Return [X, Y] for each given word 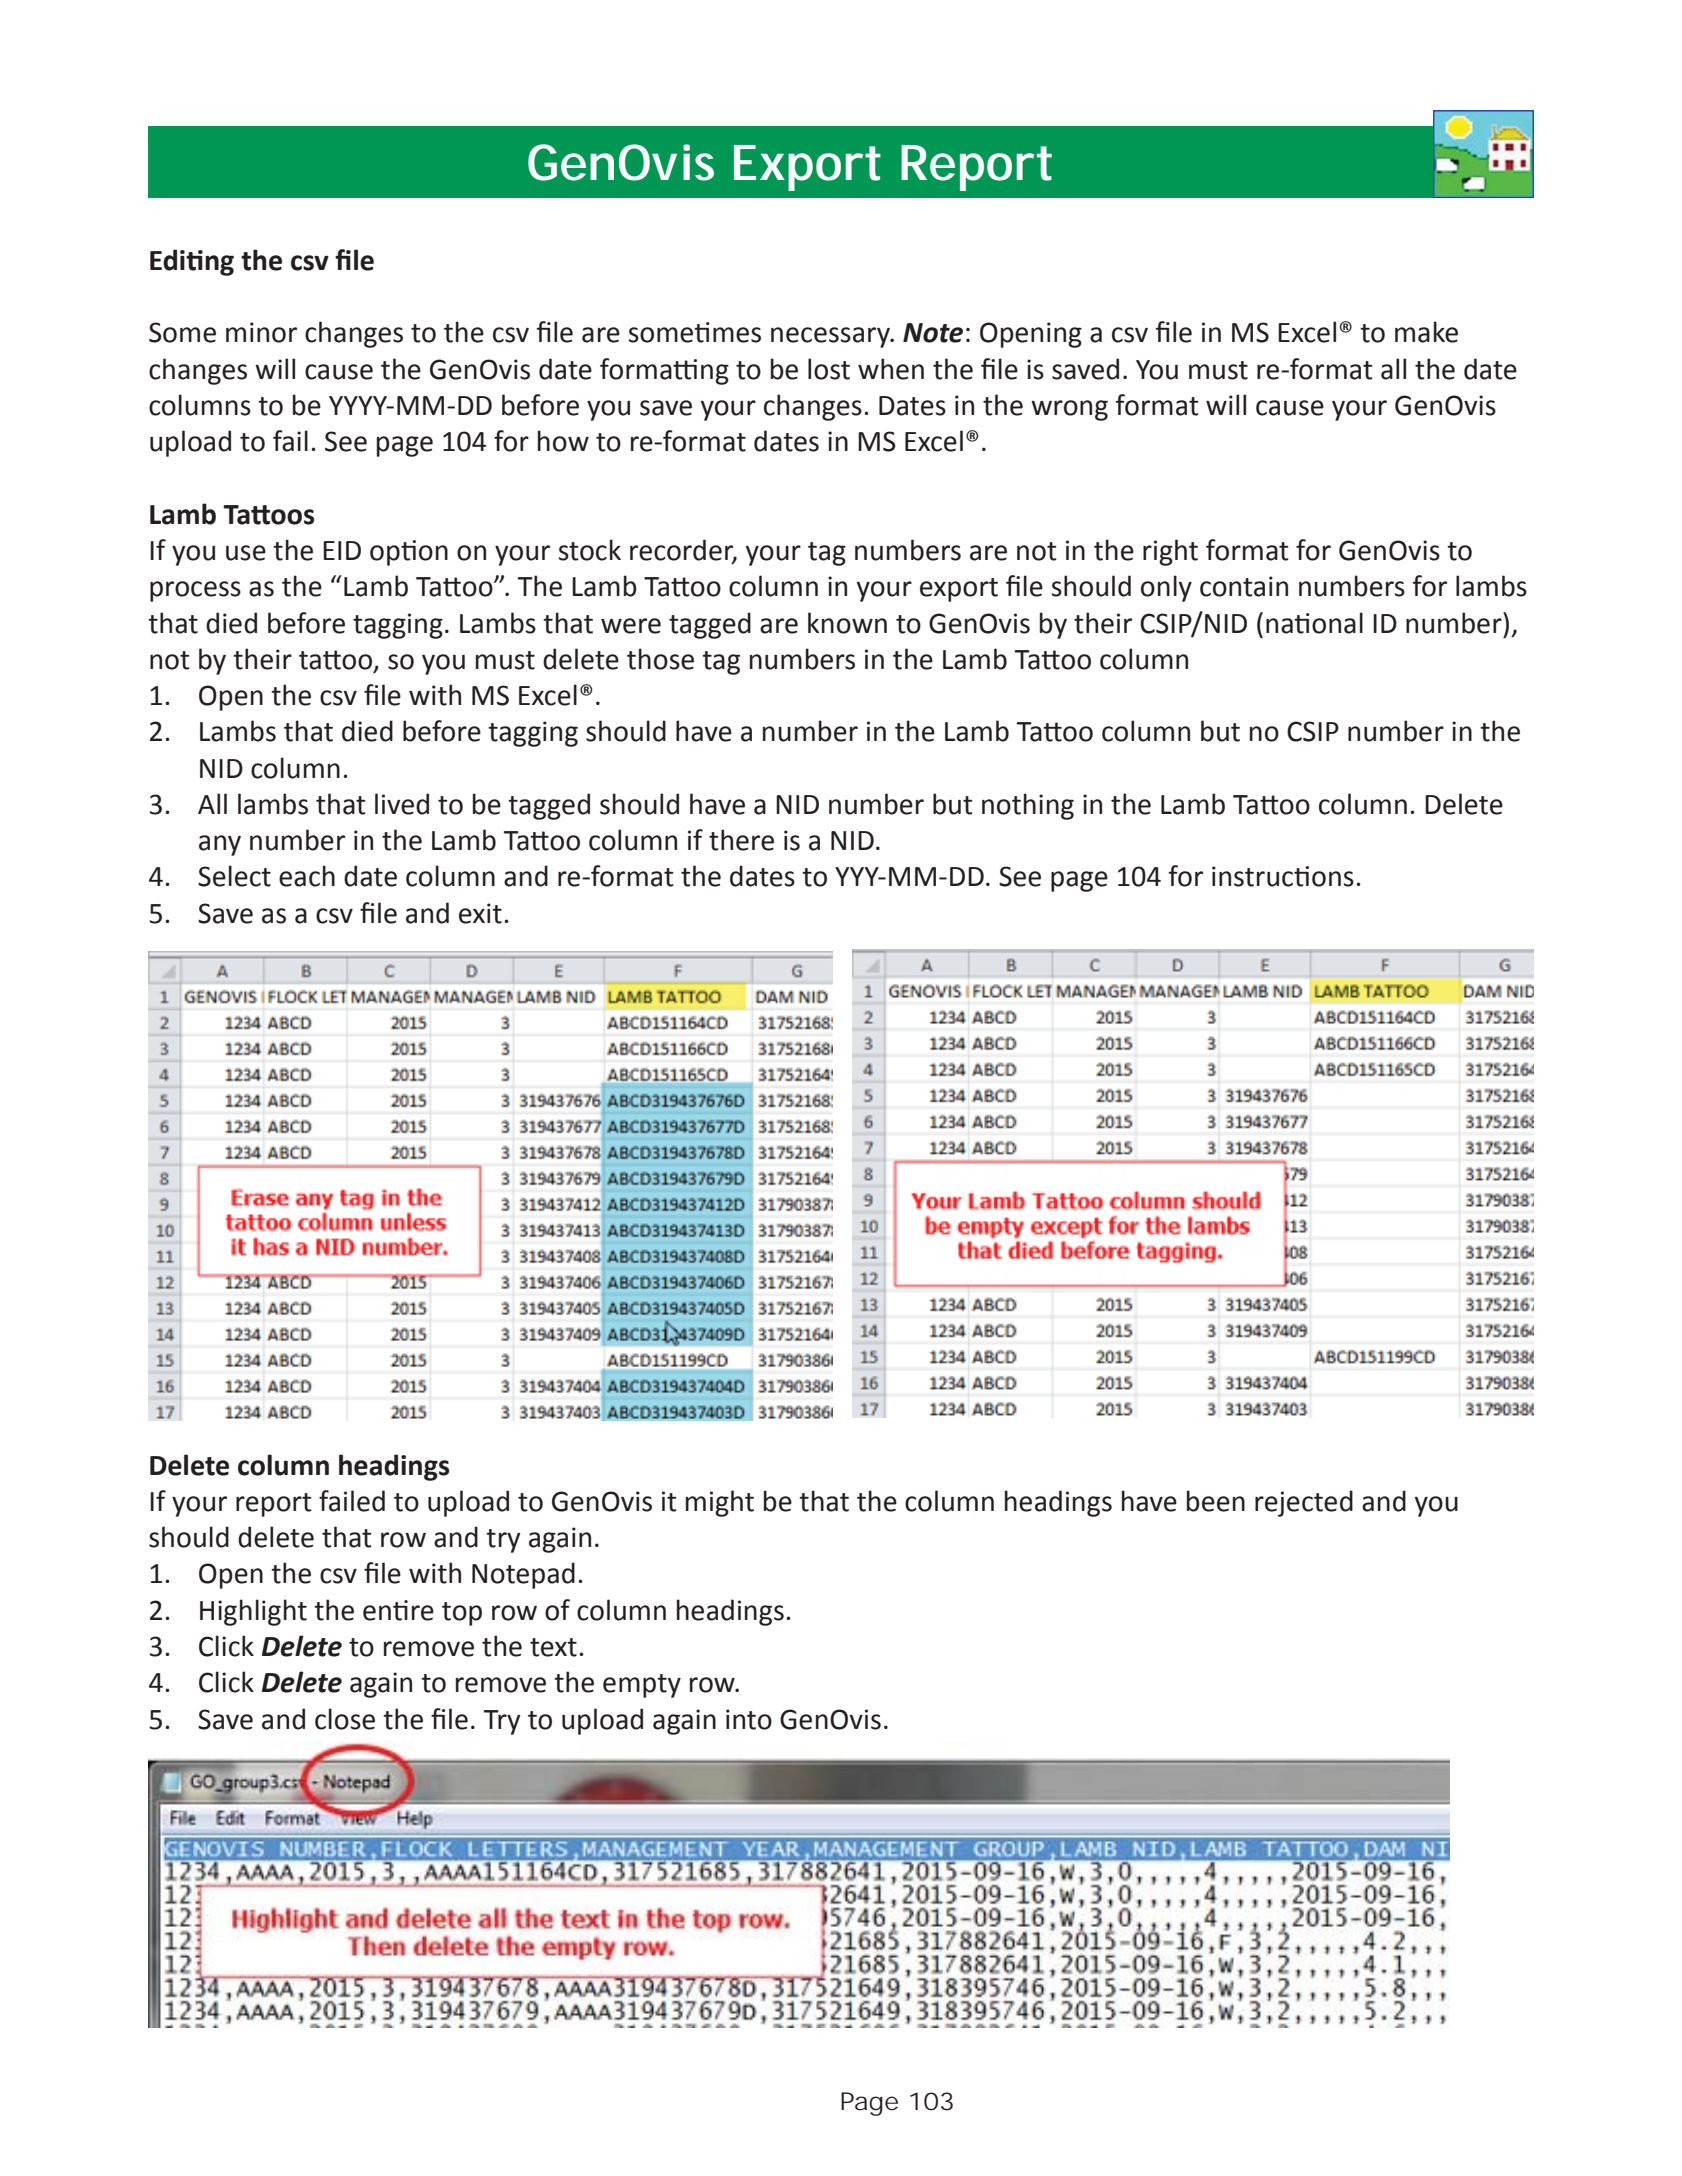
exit [480, 913]
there [741, 840]
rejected [1304, 1503]
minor [261, 332]
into [749, 1719]
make [1426, 332]
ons [1333, 879]
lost [829, 369]
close [345, 1719]
